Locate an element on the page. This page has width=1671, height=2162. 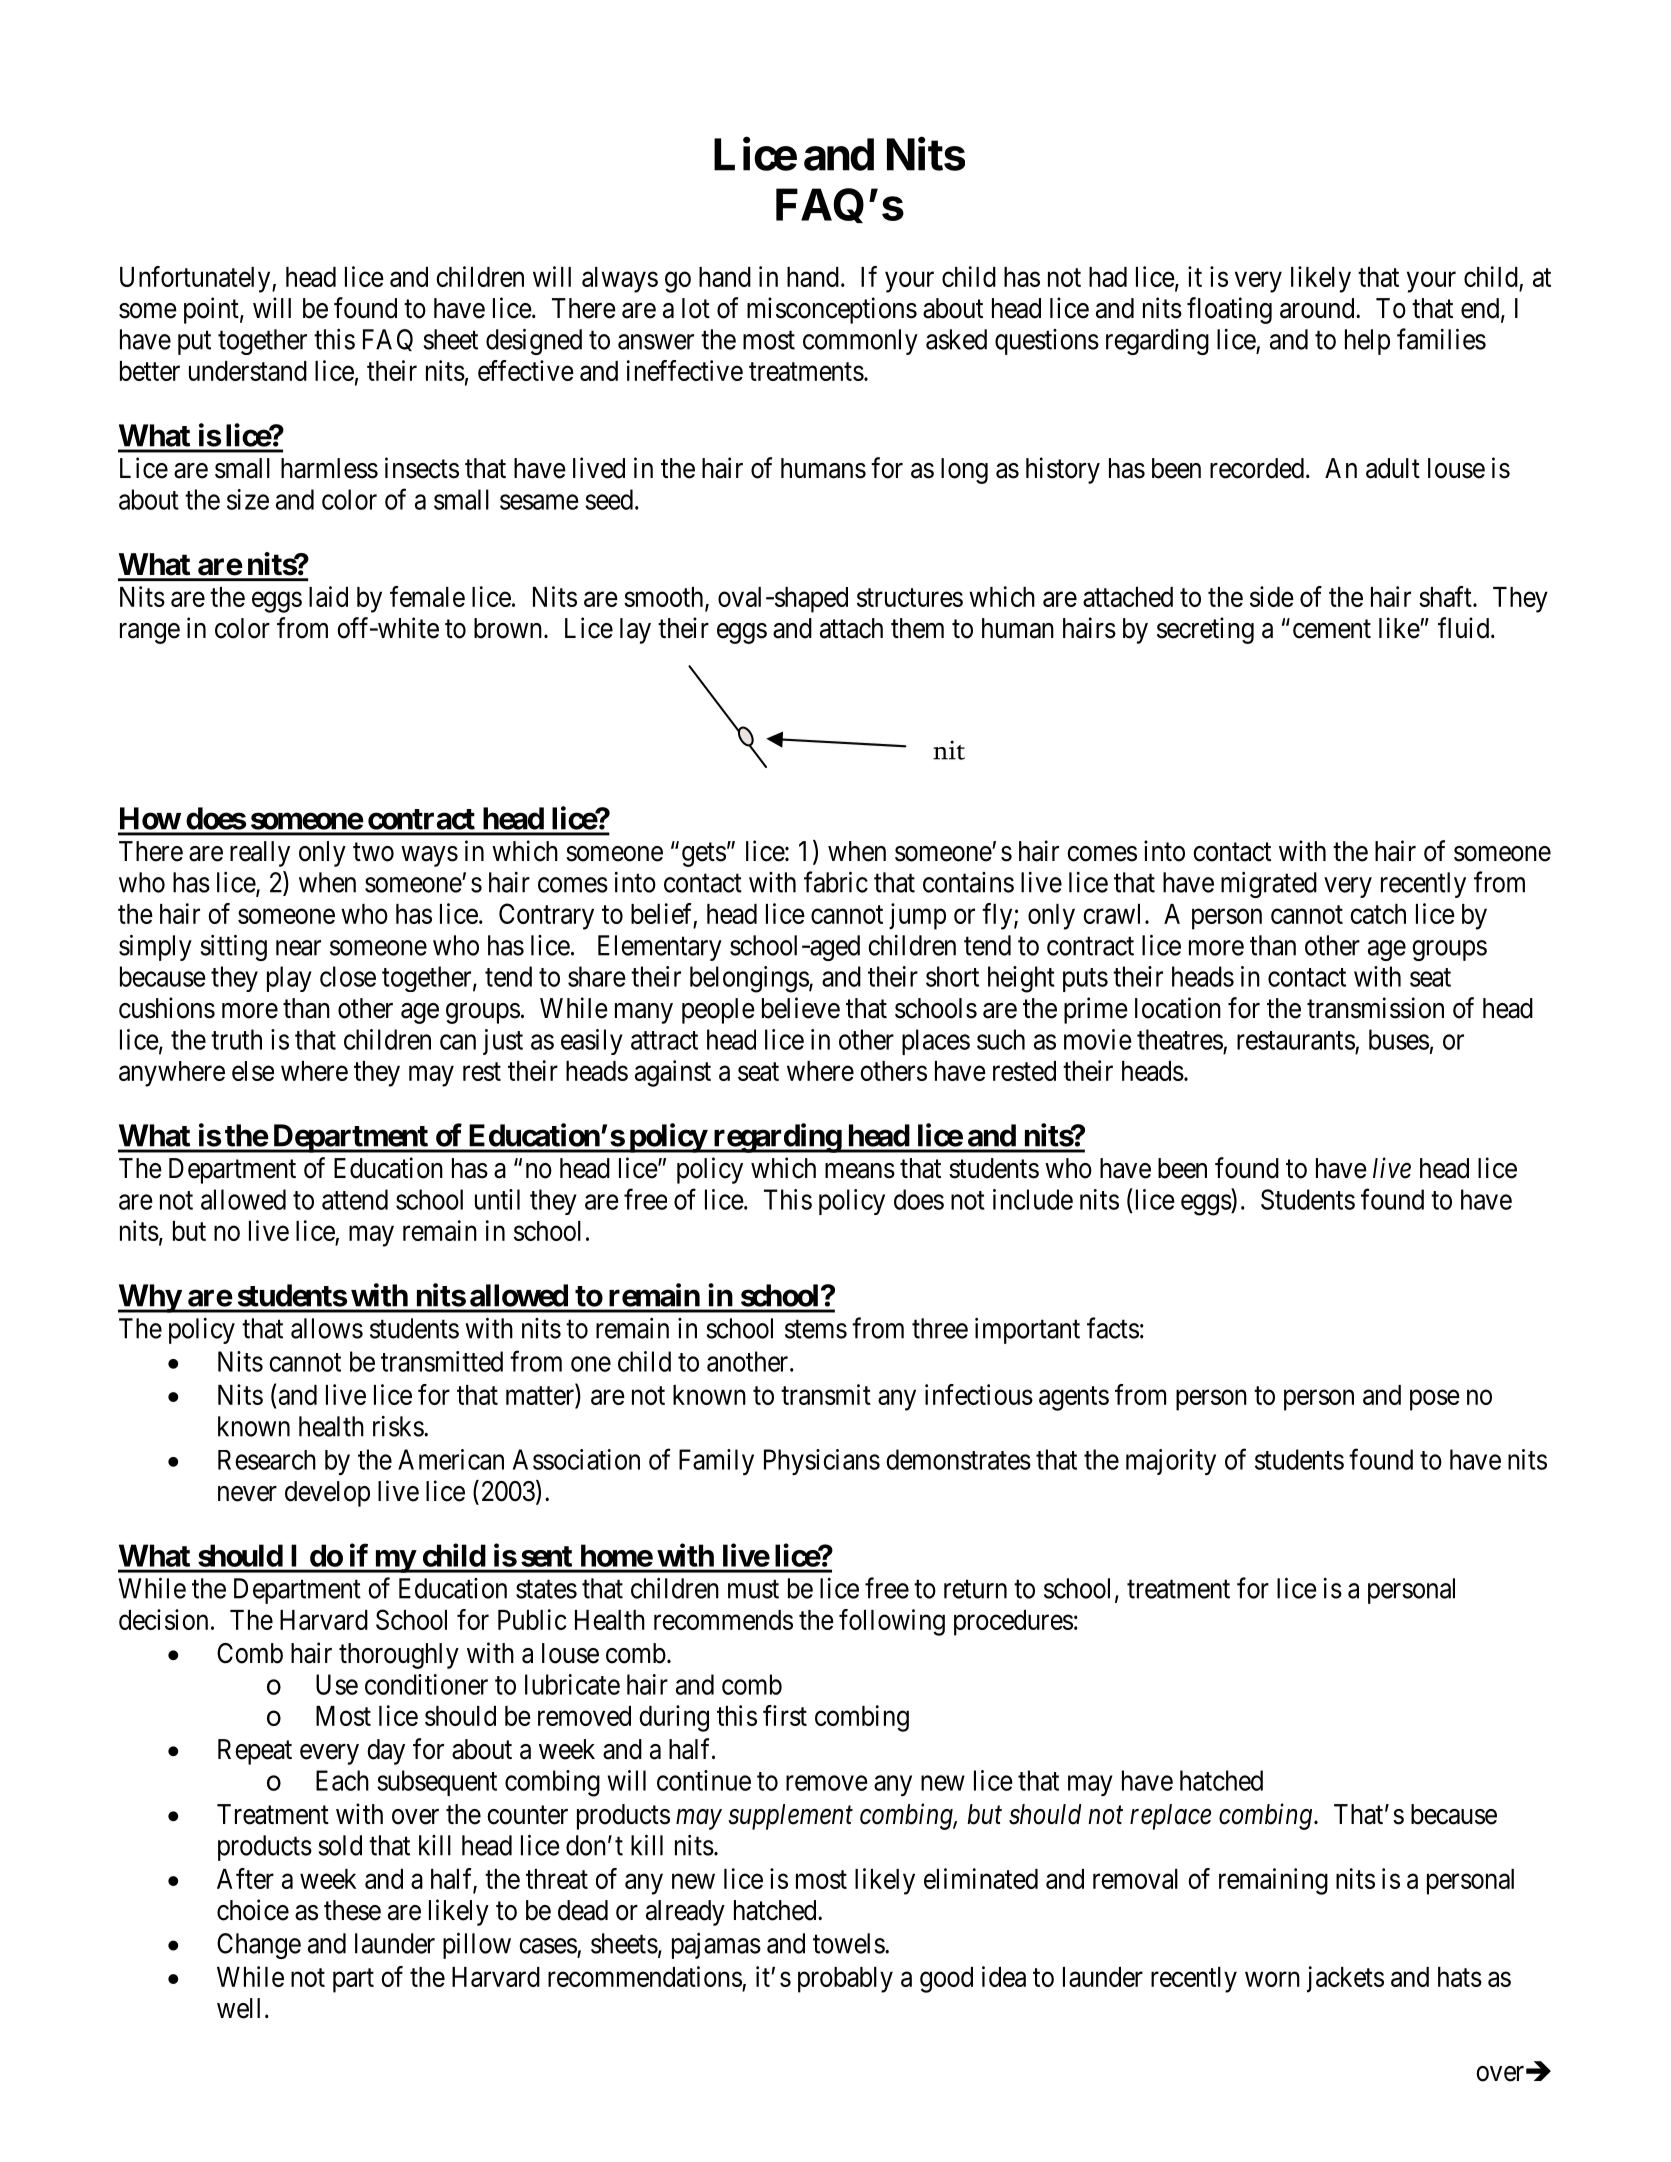
develop is located at coordinates (327, 1494).
